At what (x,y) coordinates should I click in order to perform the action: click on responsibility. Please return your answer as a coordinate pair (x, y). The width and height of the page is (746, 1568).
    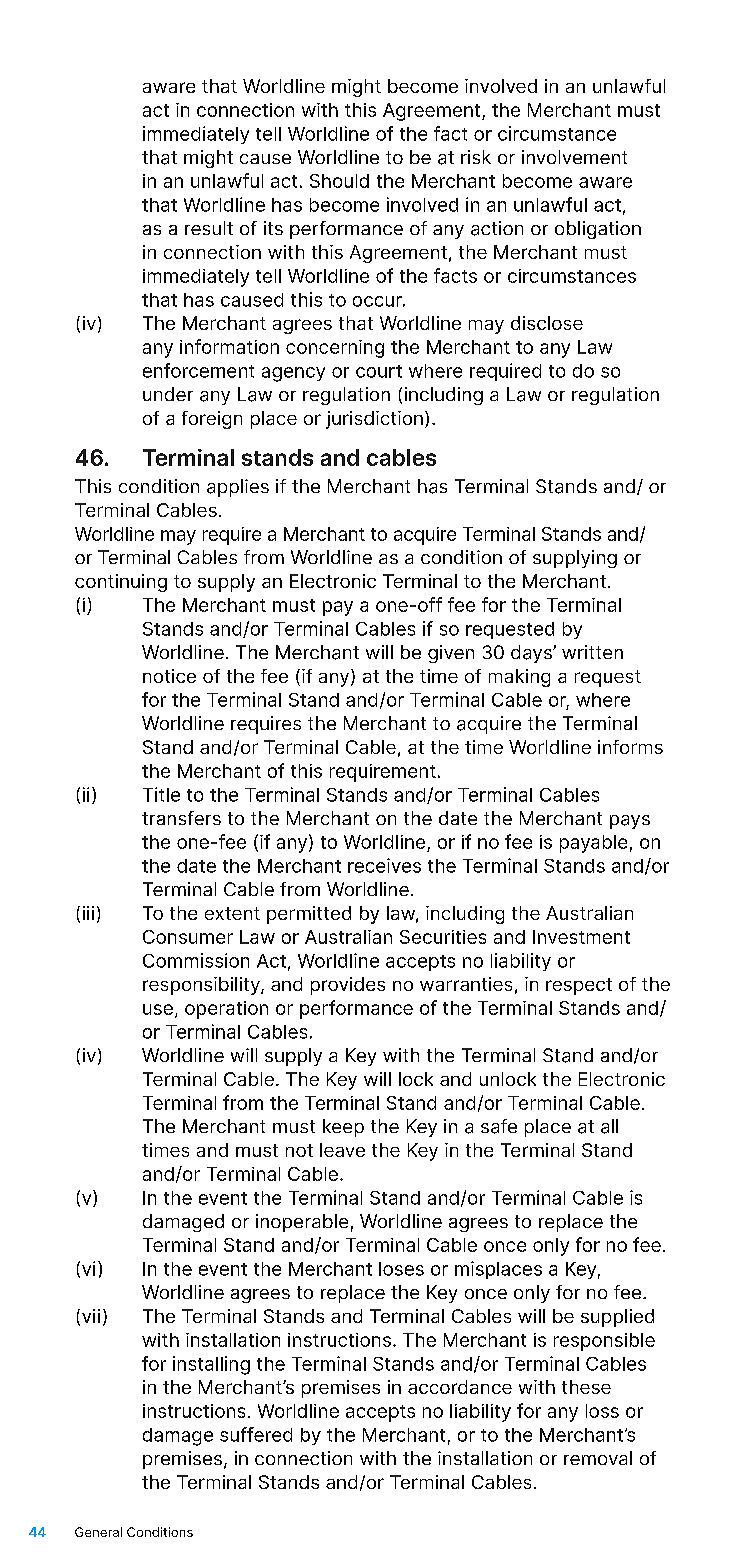
    Looking at the image, I should click on (202, 986).
